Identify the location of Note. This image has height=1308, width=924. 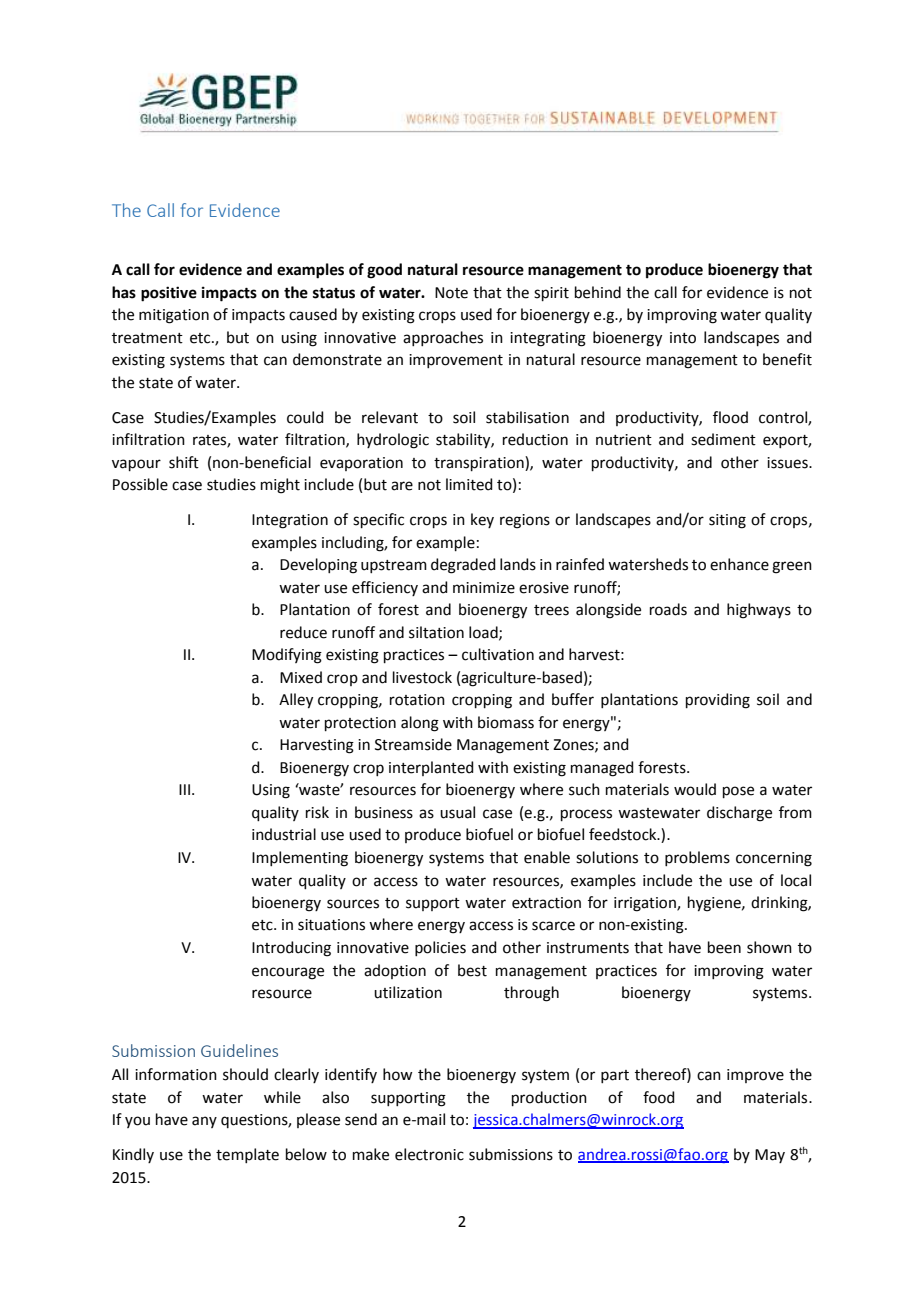
(451, 293).
